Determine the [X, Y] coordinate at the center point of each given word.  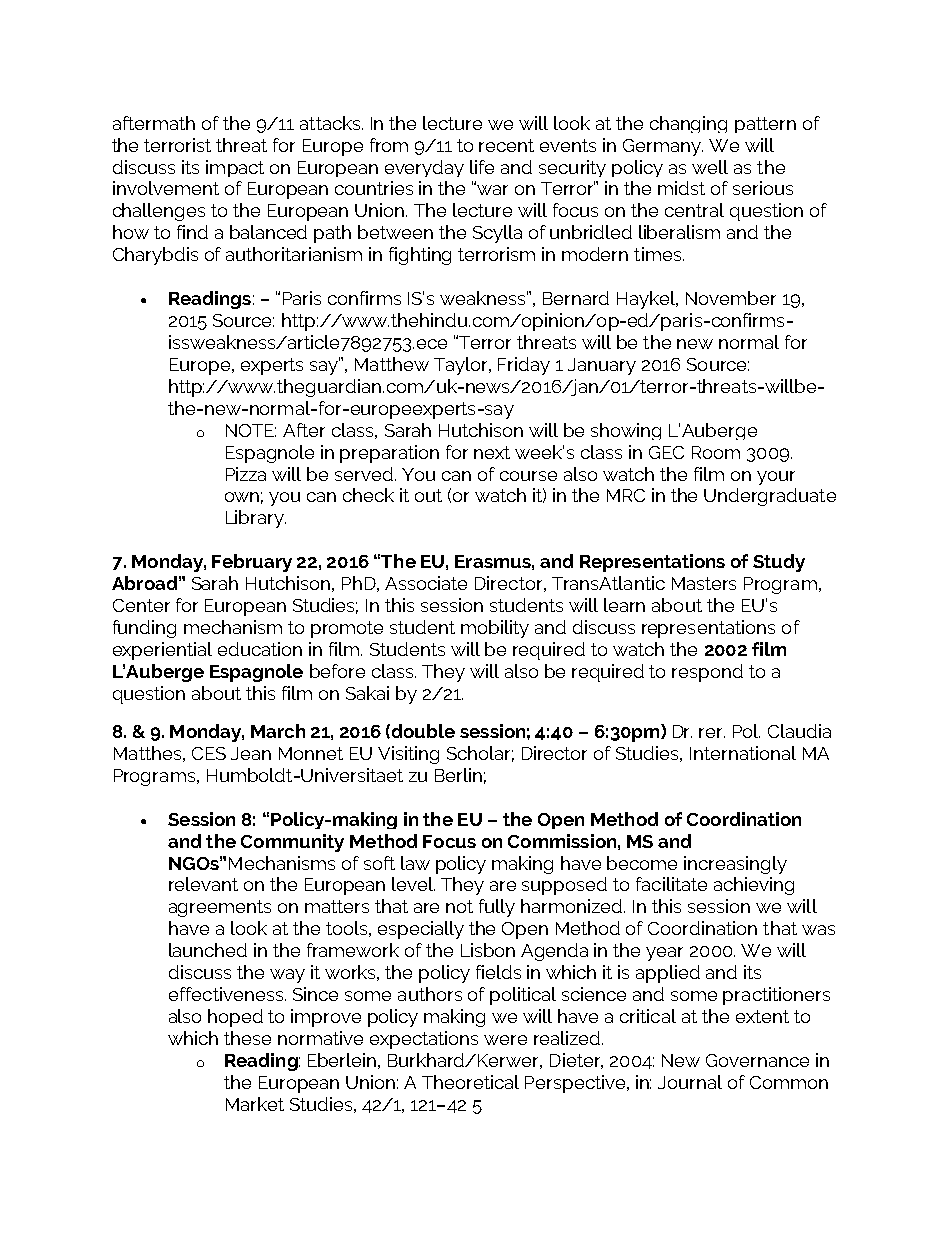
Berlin [458, 775]
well [710, 167]
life [482, 167]
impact [235, 168]
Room [716, 452]
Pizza [246, 474]
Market [255, 1104]
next [492, 452]
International [743, 753]
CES [209, 753]
